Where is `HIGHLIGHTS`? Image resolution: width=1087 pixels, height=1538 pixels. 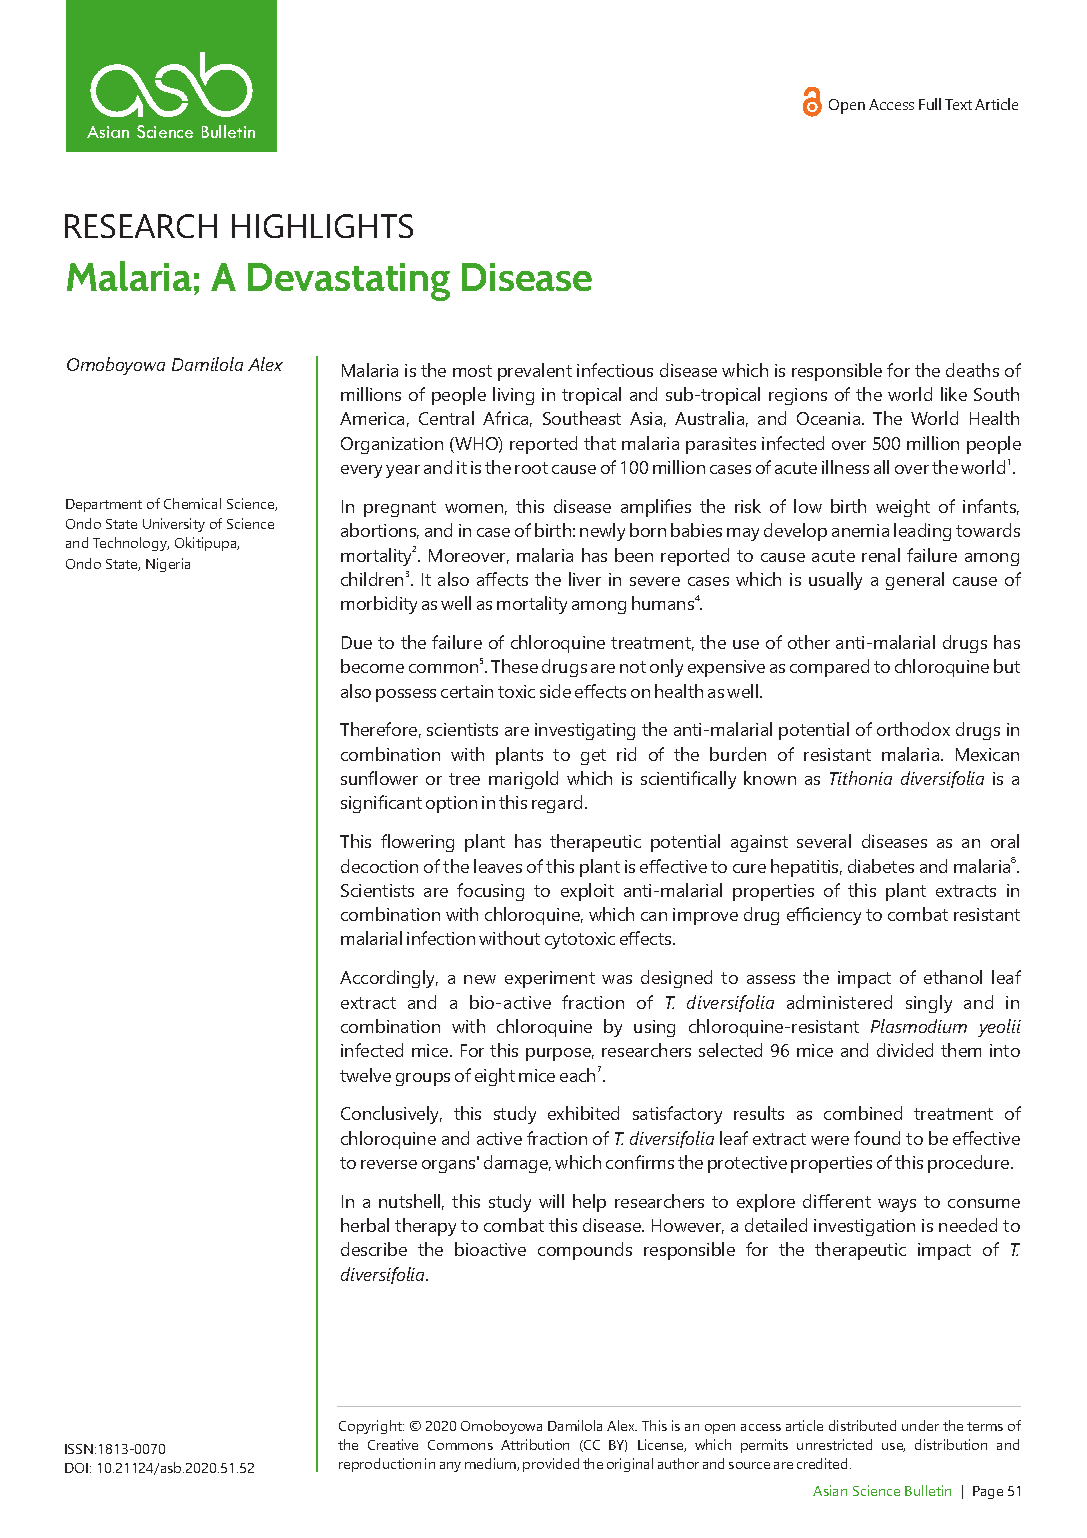 HIGHLIGHTS is located at coordinates (322, 226).
